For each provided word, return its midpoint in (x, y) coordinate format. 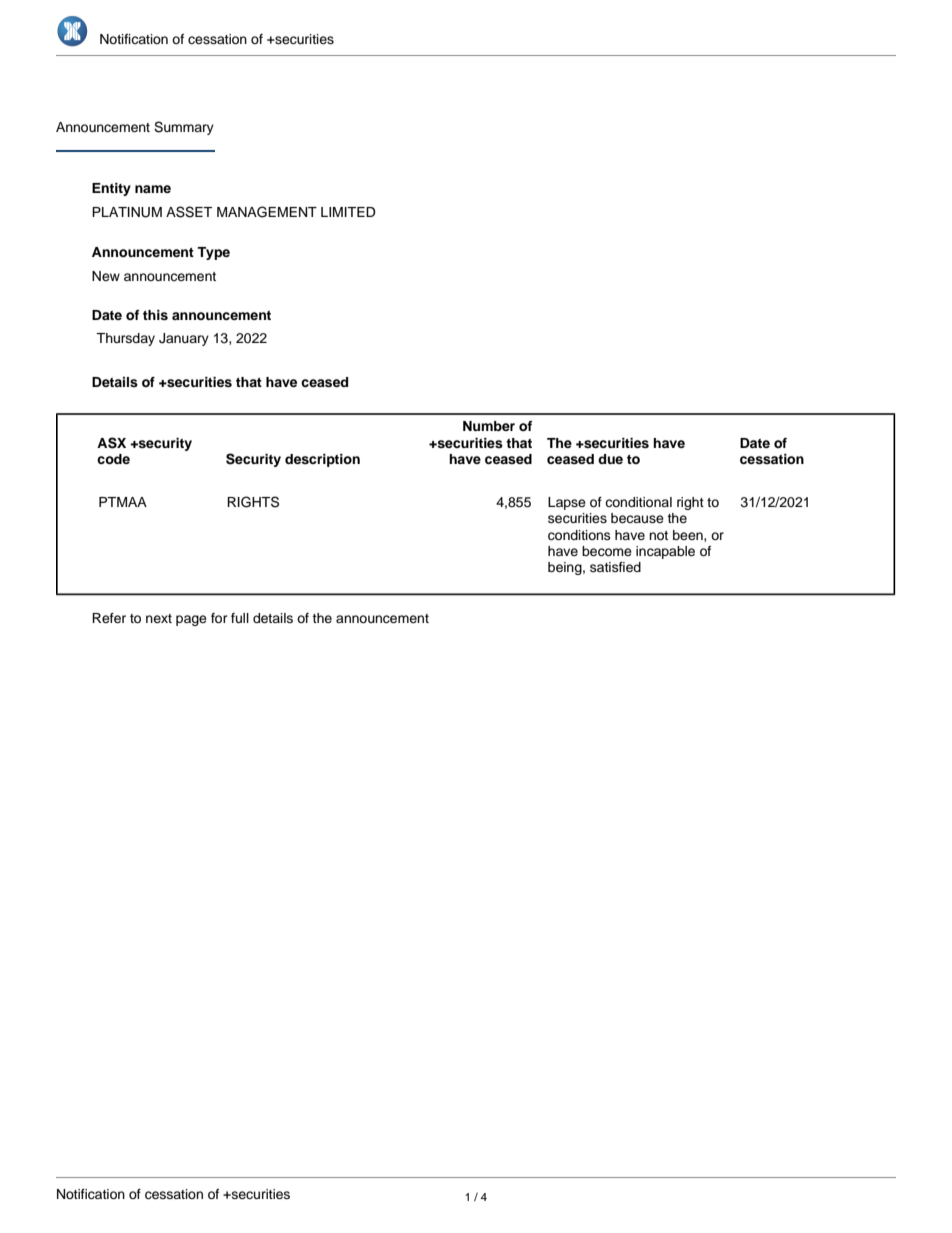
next (159, 618)
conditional (638, 502)
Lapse (567, 503)
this (155, 315)
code (113, 459)
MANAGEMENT (267, 212)
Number (489, 426)
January (184, 339)
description (322, 460)
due (610, 459)
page (191, 620)
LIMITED (348, 212)
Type (213, 253)
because (637, 518)
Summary (184, 128)
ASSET (189, 212)
